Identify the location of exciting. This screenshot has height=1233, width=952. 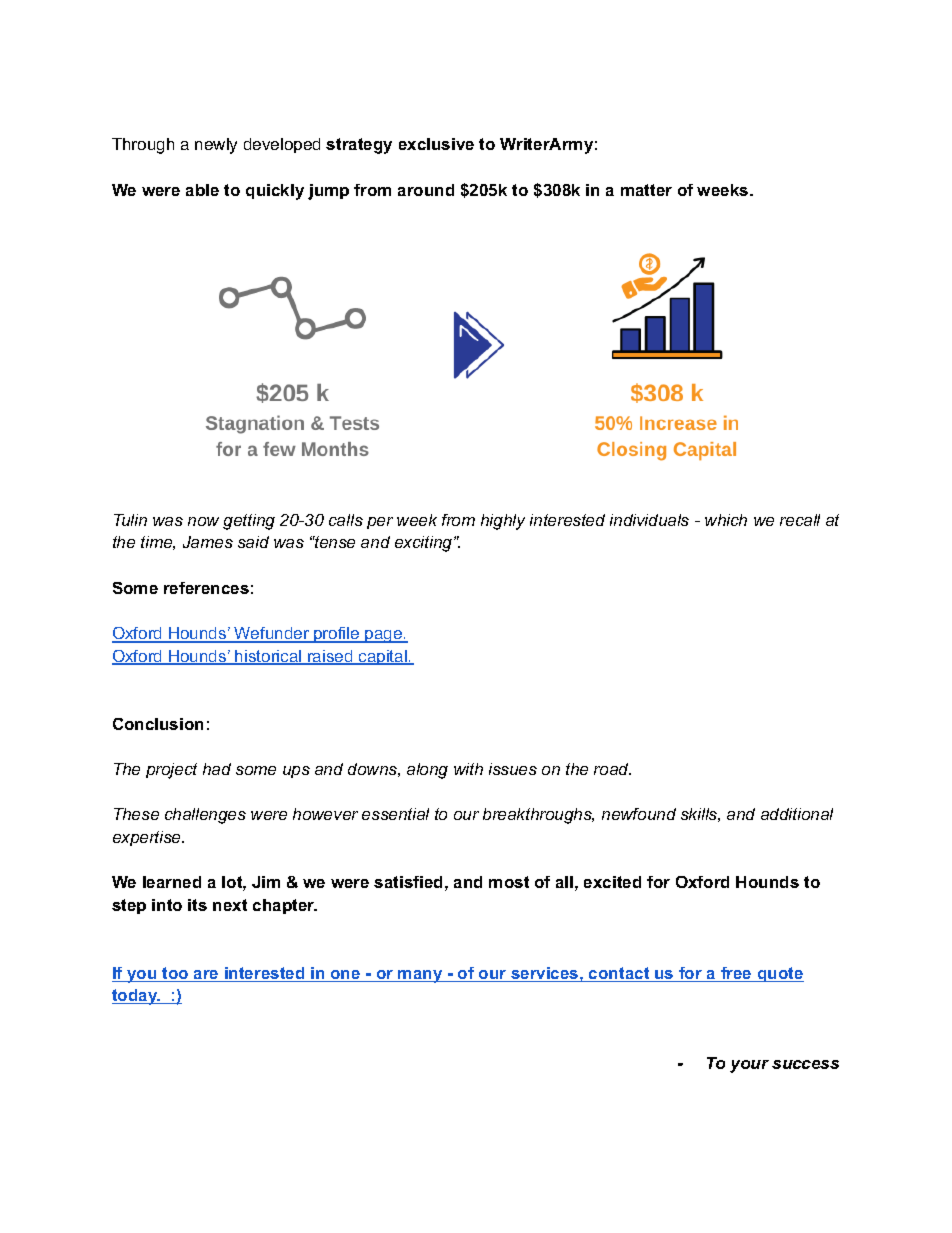
(425, 544).
